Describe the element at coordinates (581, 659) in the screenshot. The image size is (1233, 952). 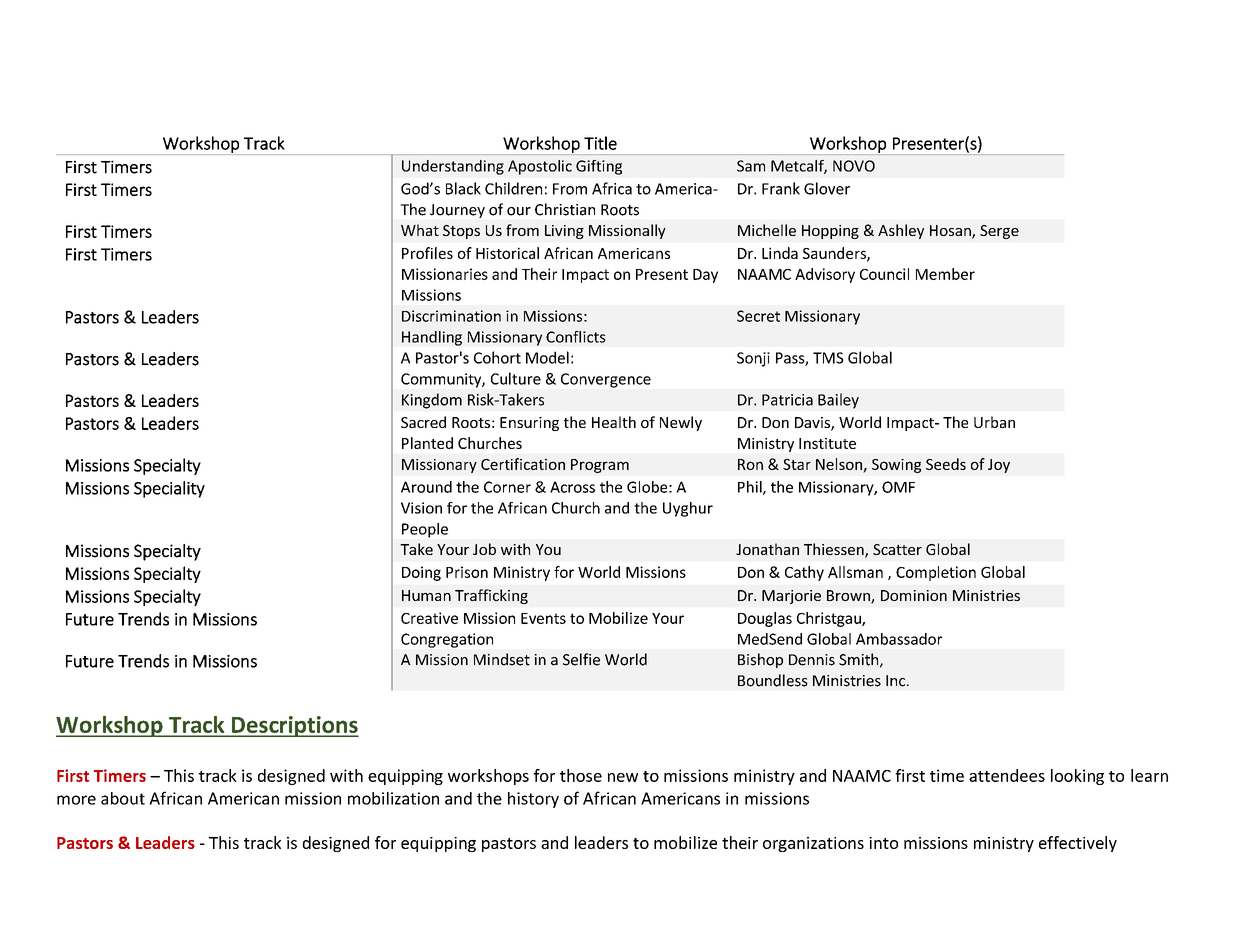
I see `Selfie` at that location.
